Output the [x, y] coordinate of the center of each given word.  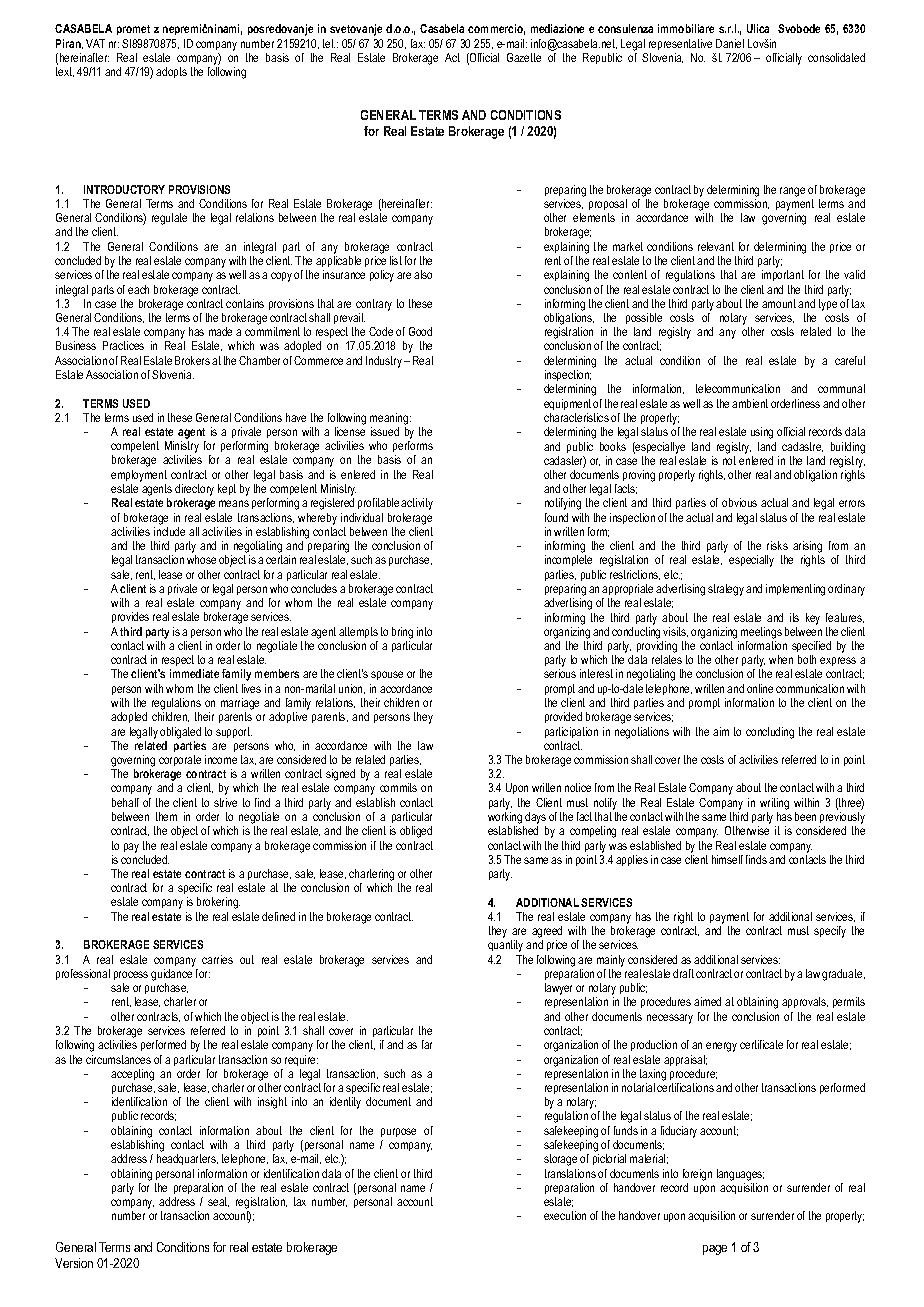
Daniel [730, 43]
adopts [171, 72]
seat [218, 1202]
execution [565, 1215]
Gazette [524, 57]
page [715, 1250]
